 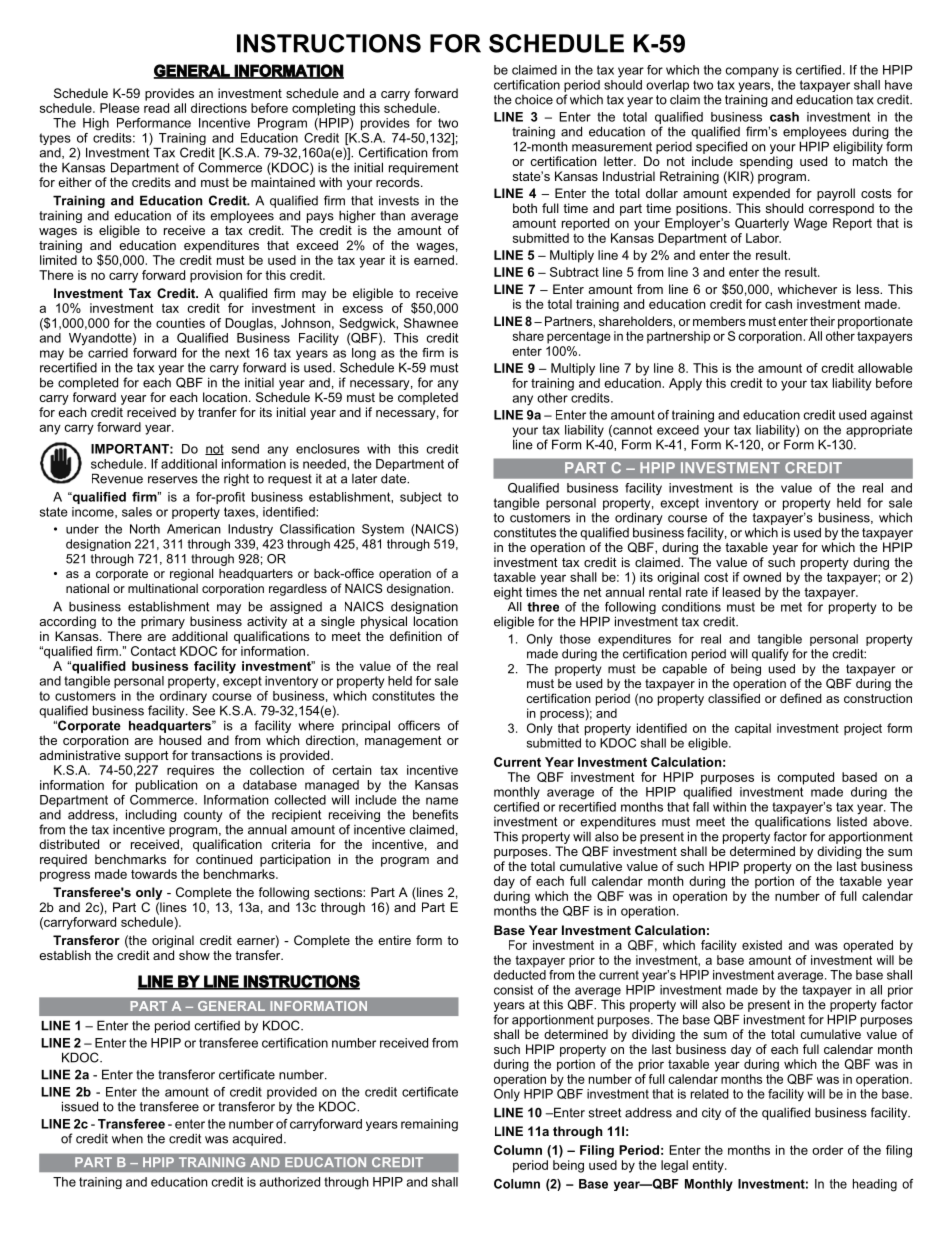 I want to click on order, so click(x=827, y=1150).
